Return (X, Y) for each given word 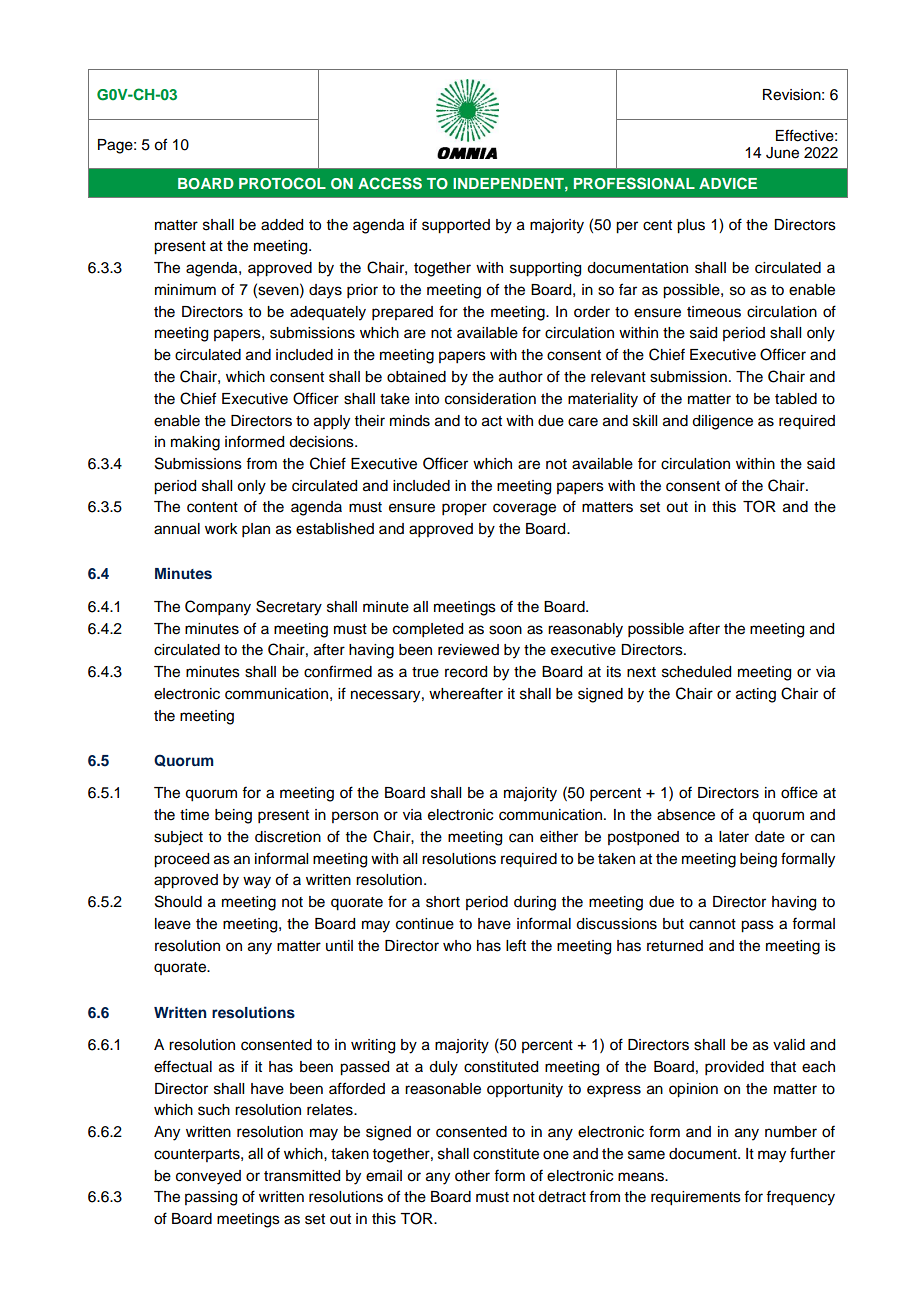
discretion (288, 837)
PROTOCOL (282, 183)
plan (256, 530)
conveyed (208, 1177)
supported (456, 226)
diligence (722, 422)
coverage (524, 509)
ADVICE (728, 183)
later (734, 837)
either (559, 837)
